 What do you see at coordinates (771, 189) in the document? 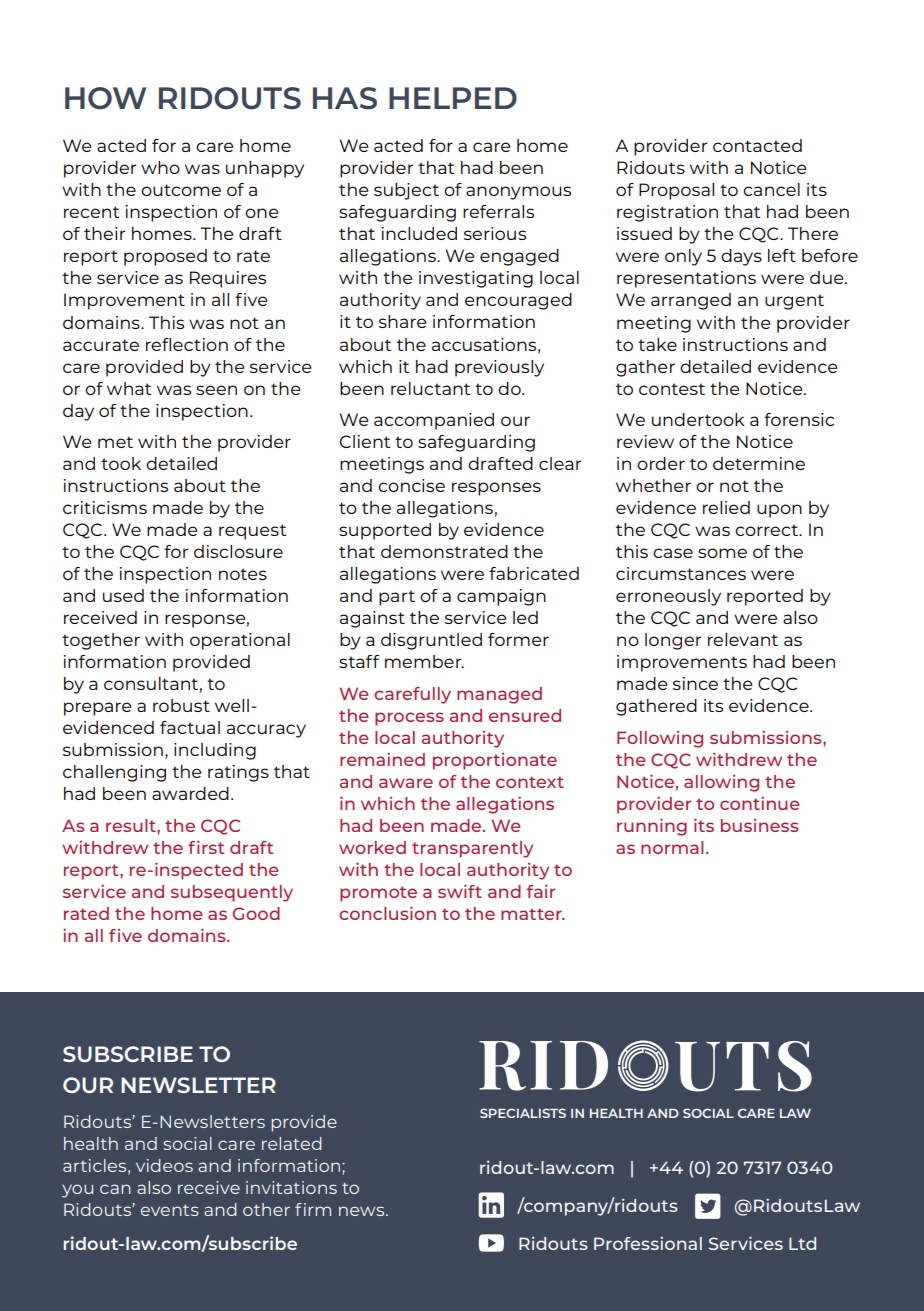
I see `cancel` at bounding box center [771, 189].
